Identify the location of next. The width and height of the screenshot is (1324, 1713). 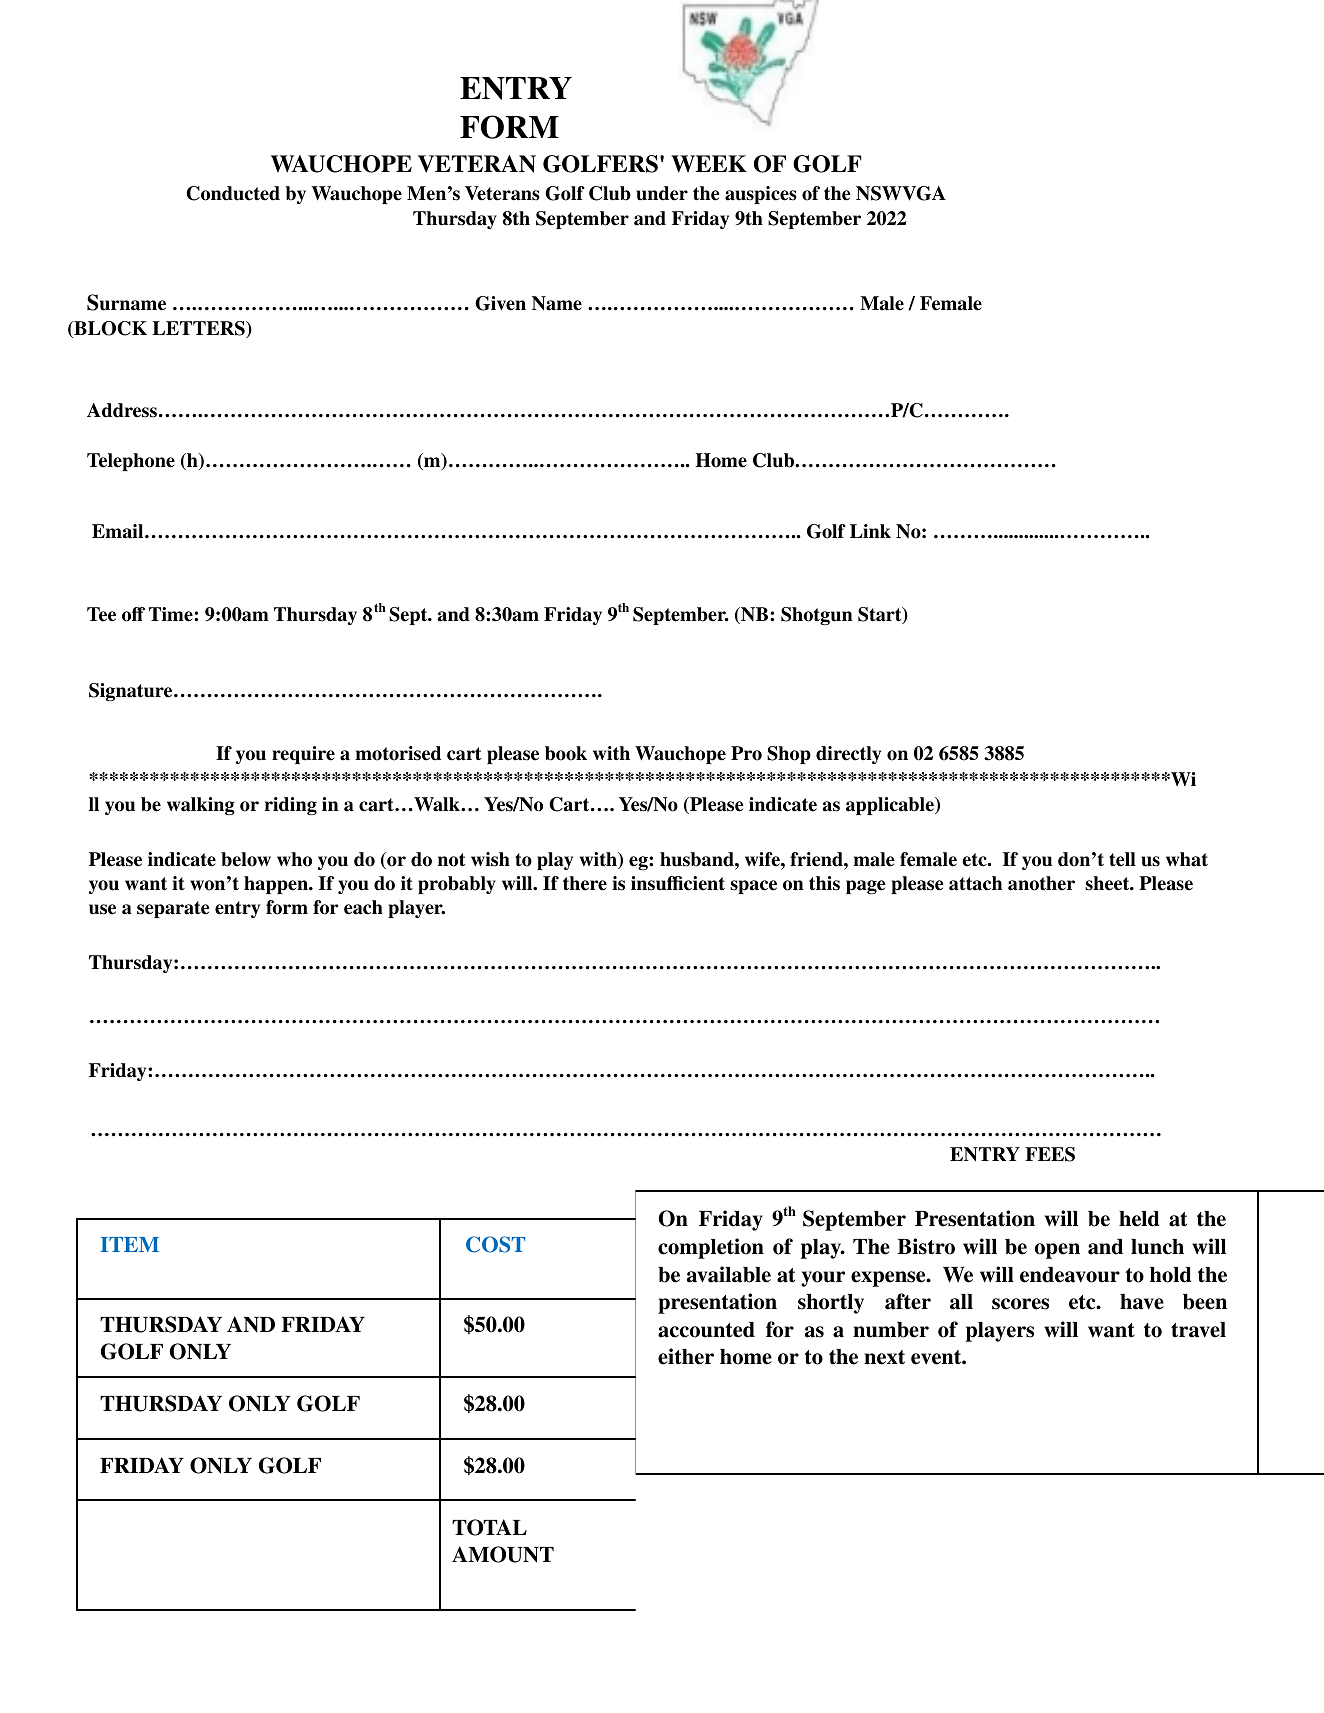
(884, 1357).
